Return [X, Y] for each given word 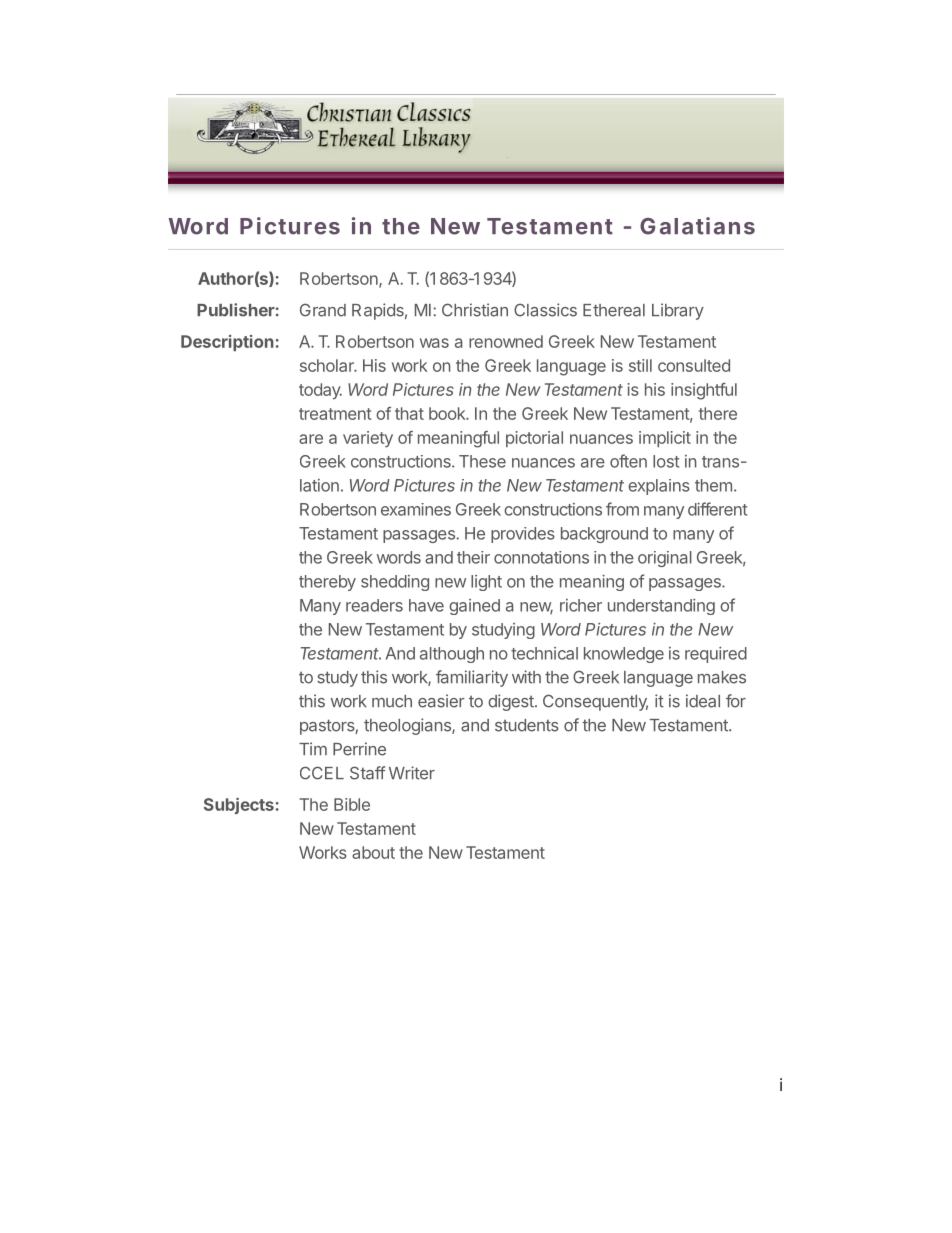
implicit [665, 439]
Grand [323, 310]
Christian [475, 310]
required [716, 655]
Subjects [239, 805]
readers [374, 605]
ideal [703, 701]
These [482, 461]
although [452, 655]
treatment [335, 414]
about [373, 852]
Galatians [697, 226]
